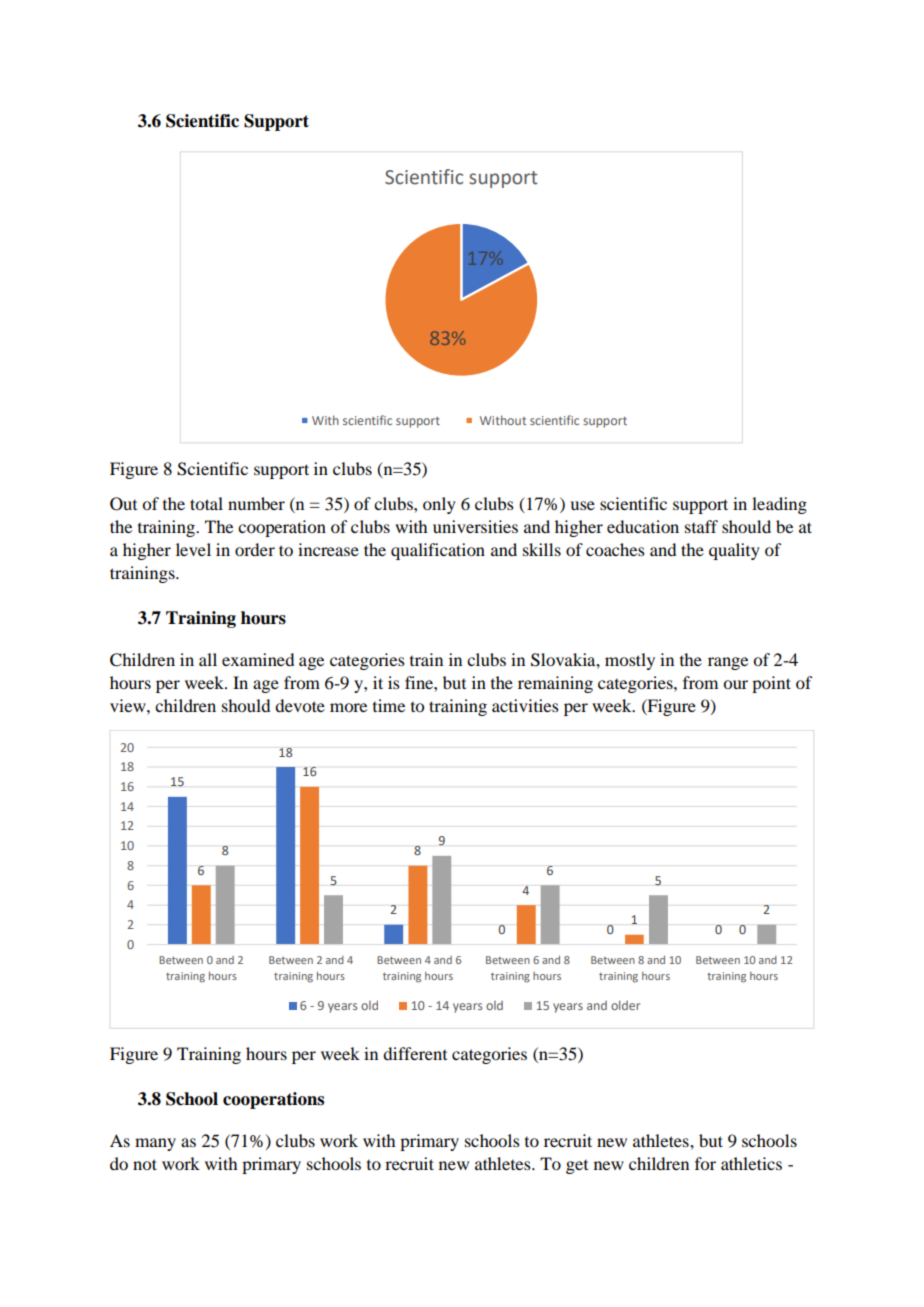 The width and height of the page is (924, 1307). What do you see at coordinates (475, 526) in the page?
I see `universities` at bounding box center [475, 526].
